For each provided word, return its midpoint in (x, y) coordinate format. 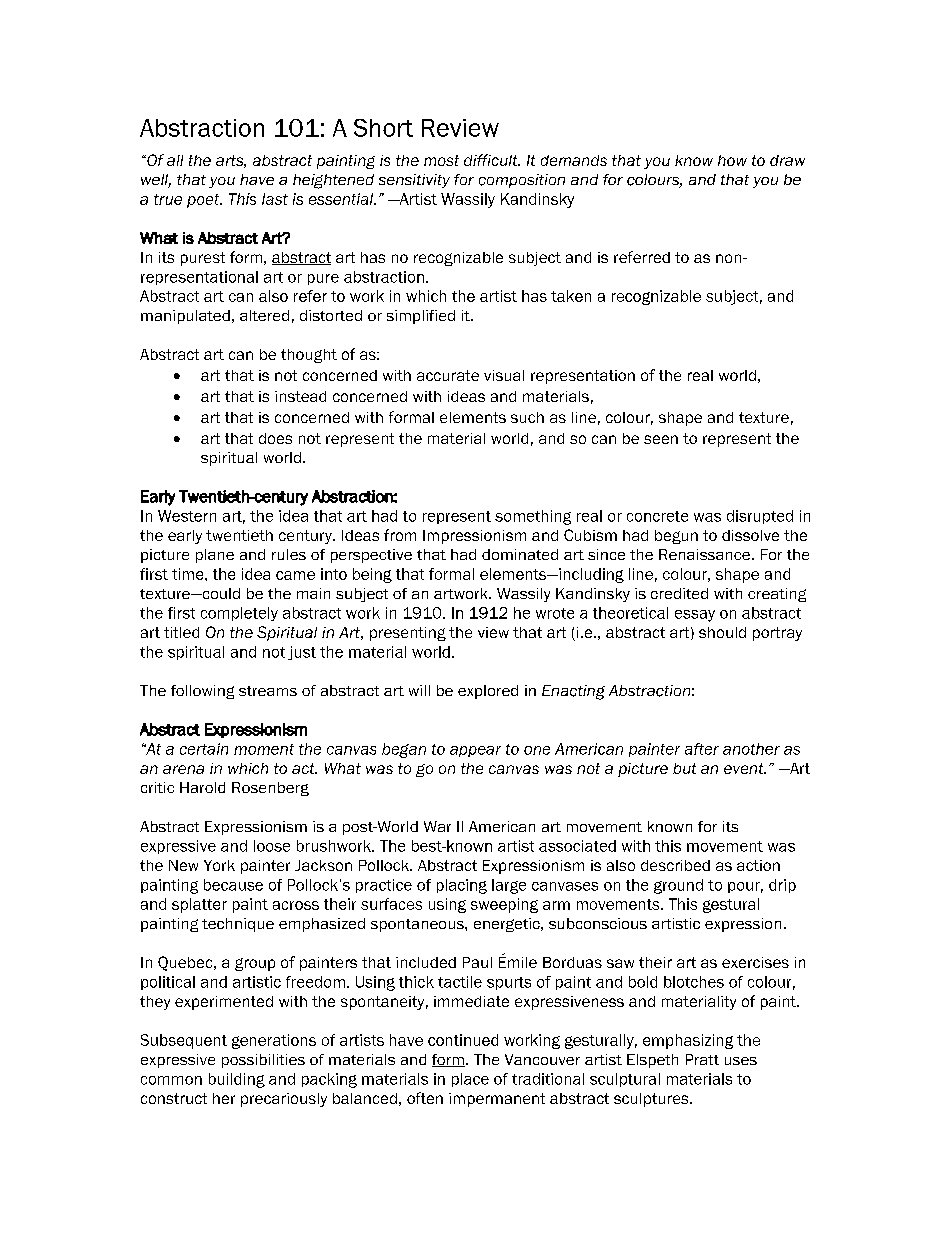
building (237, 1080)
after (702, 749)
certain (204, 749)
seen (661, 439)
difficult (492, 160)
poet (204, 201)
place (470, 1080)
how (732, 160)
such (527, 417)
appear (475, 751)
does (275, 438)
